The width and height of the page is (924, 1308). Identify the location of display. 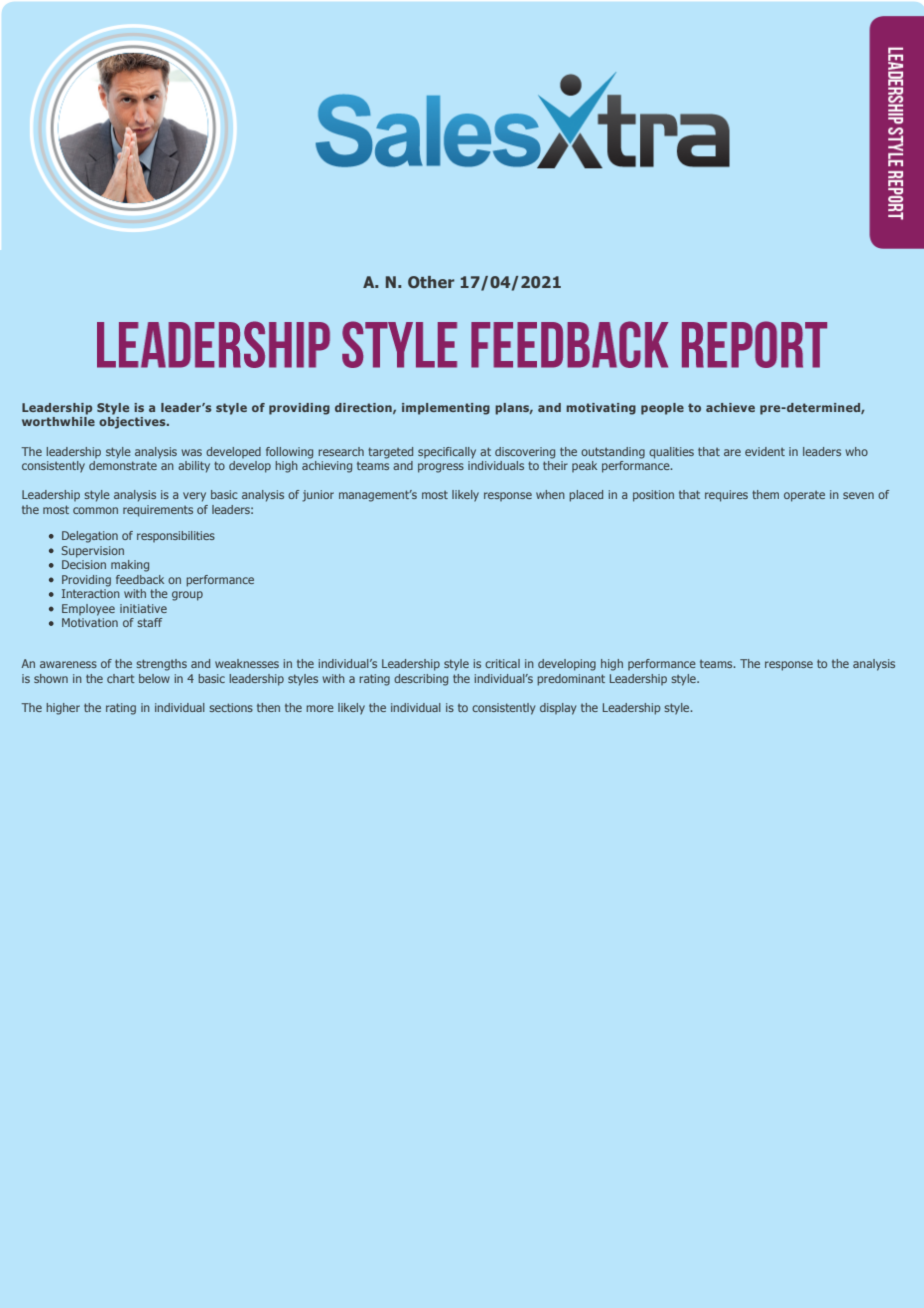
(558, 709).
